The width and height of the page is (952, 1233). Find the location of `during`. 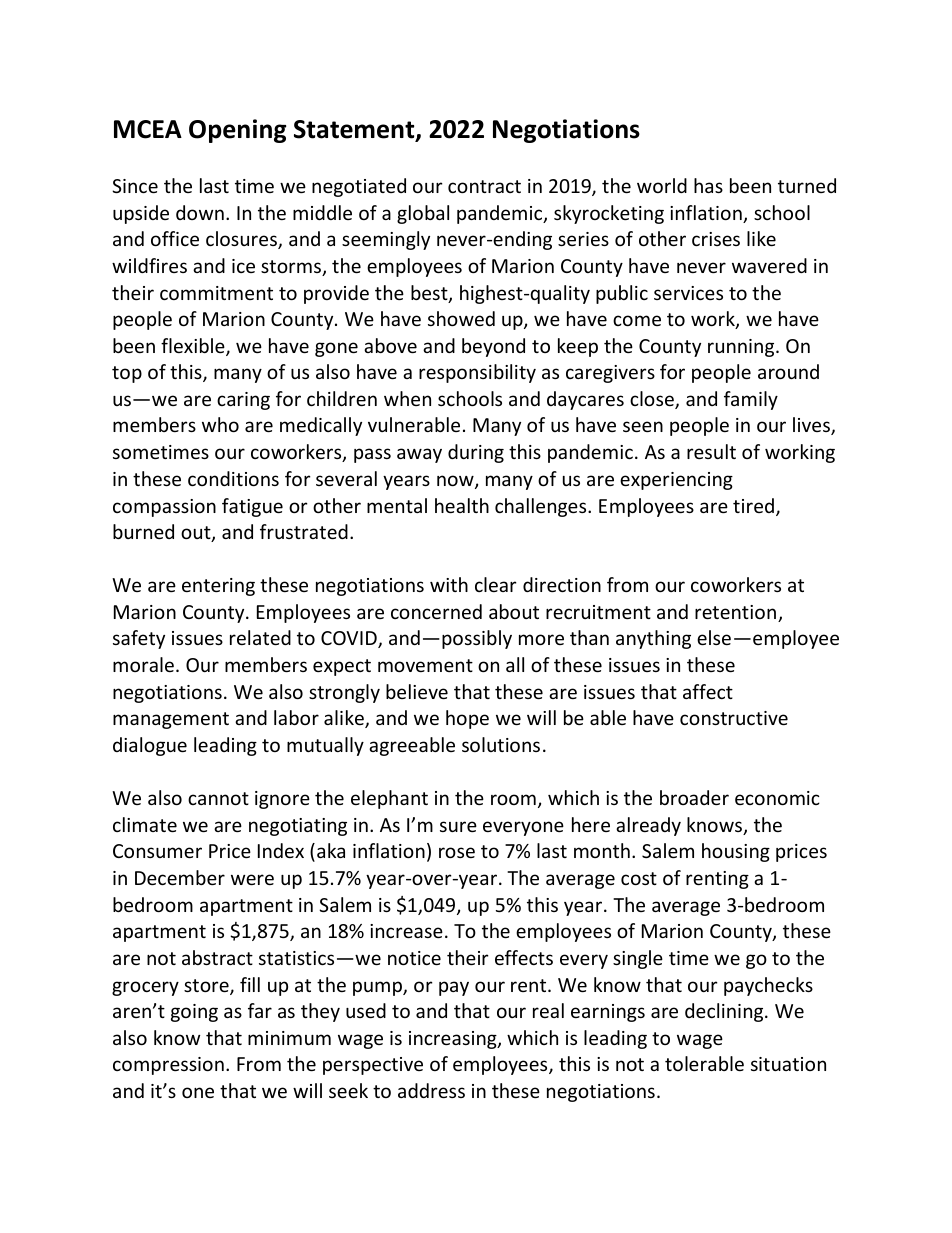

during is located at coordinates (476, 453).
